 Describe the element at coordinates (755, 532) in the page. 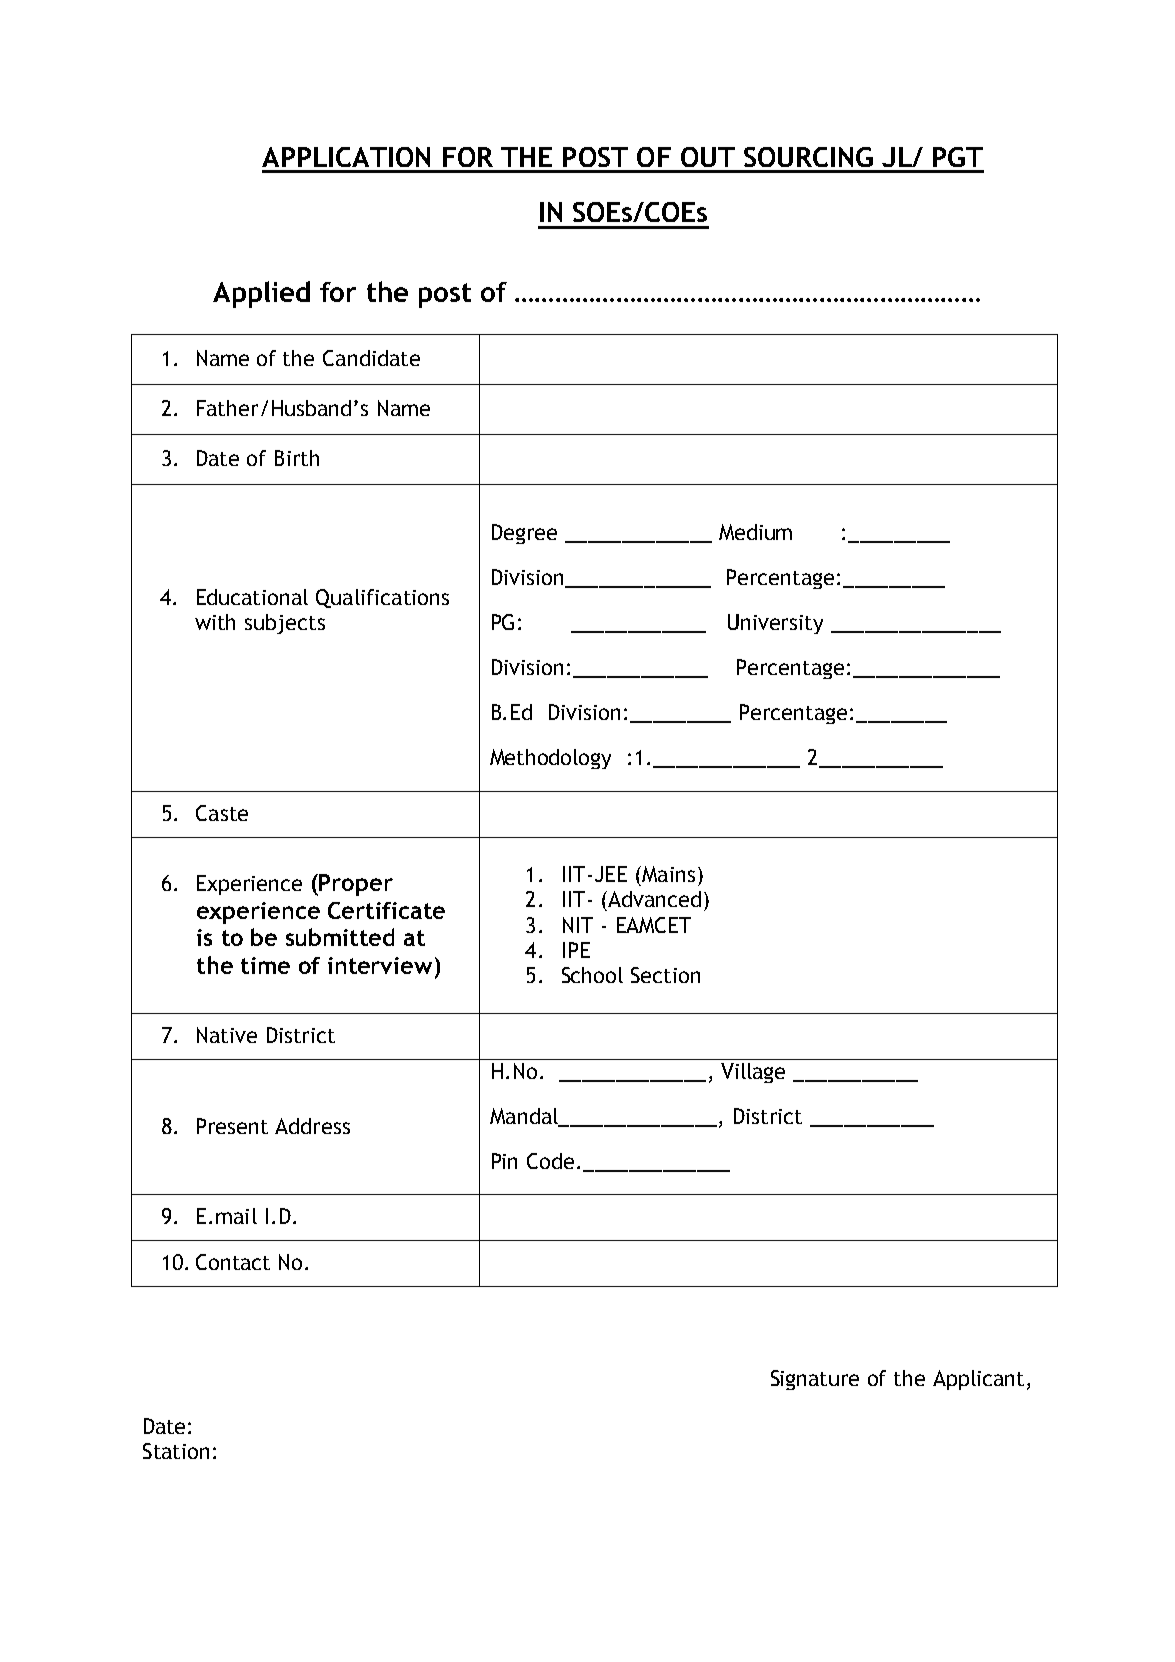

I see `Medium` at that location.
